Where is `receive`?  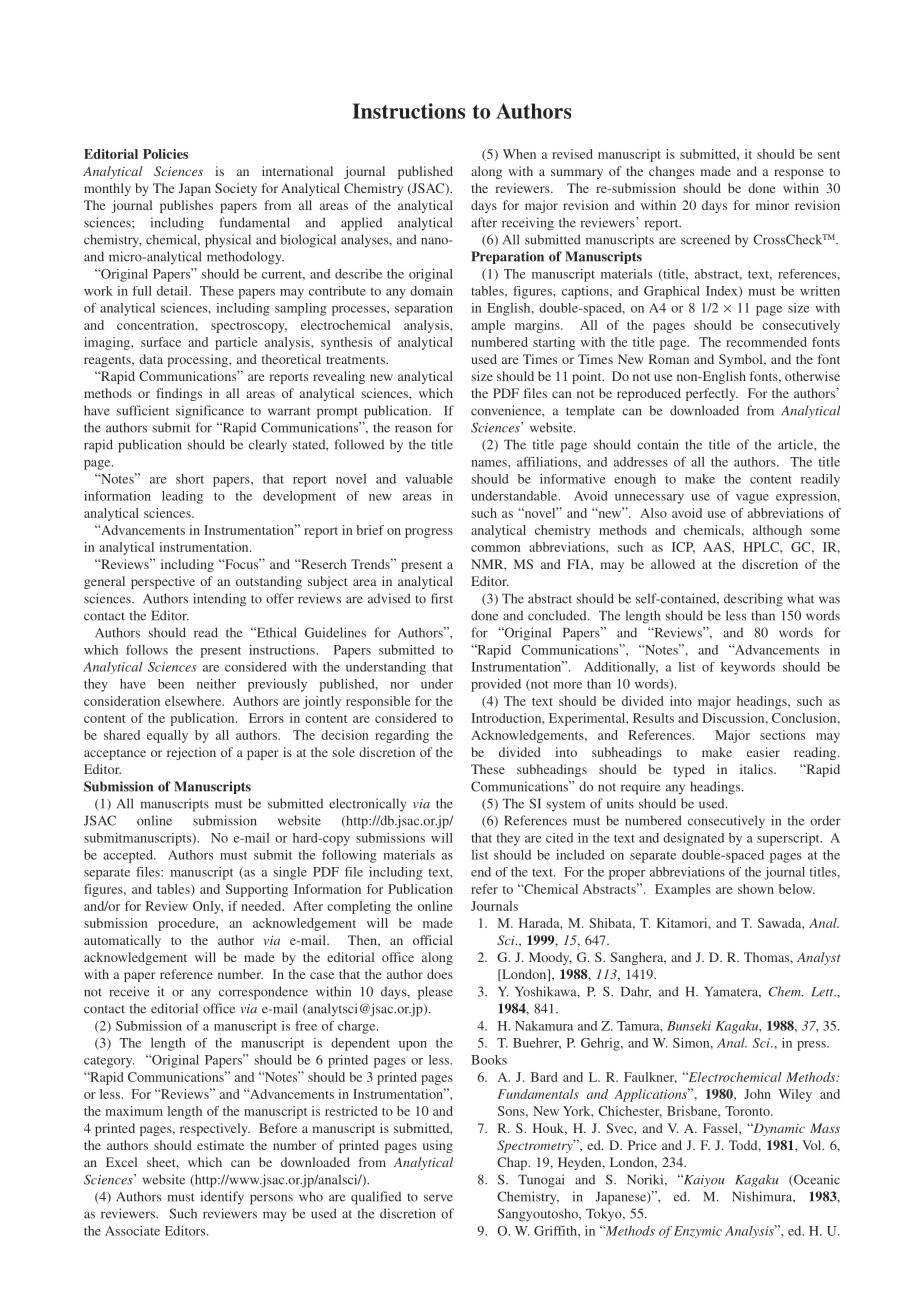
receive is located at coordinates (129, 991).
